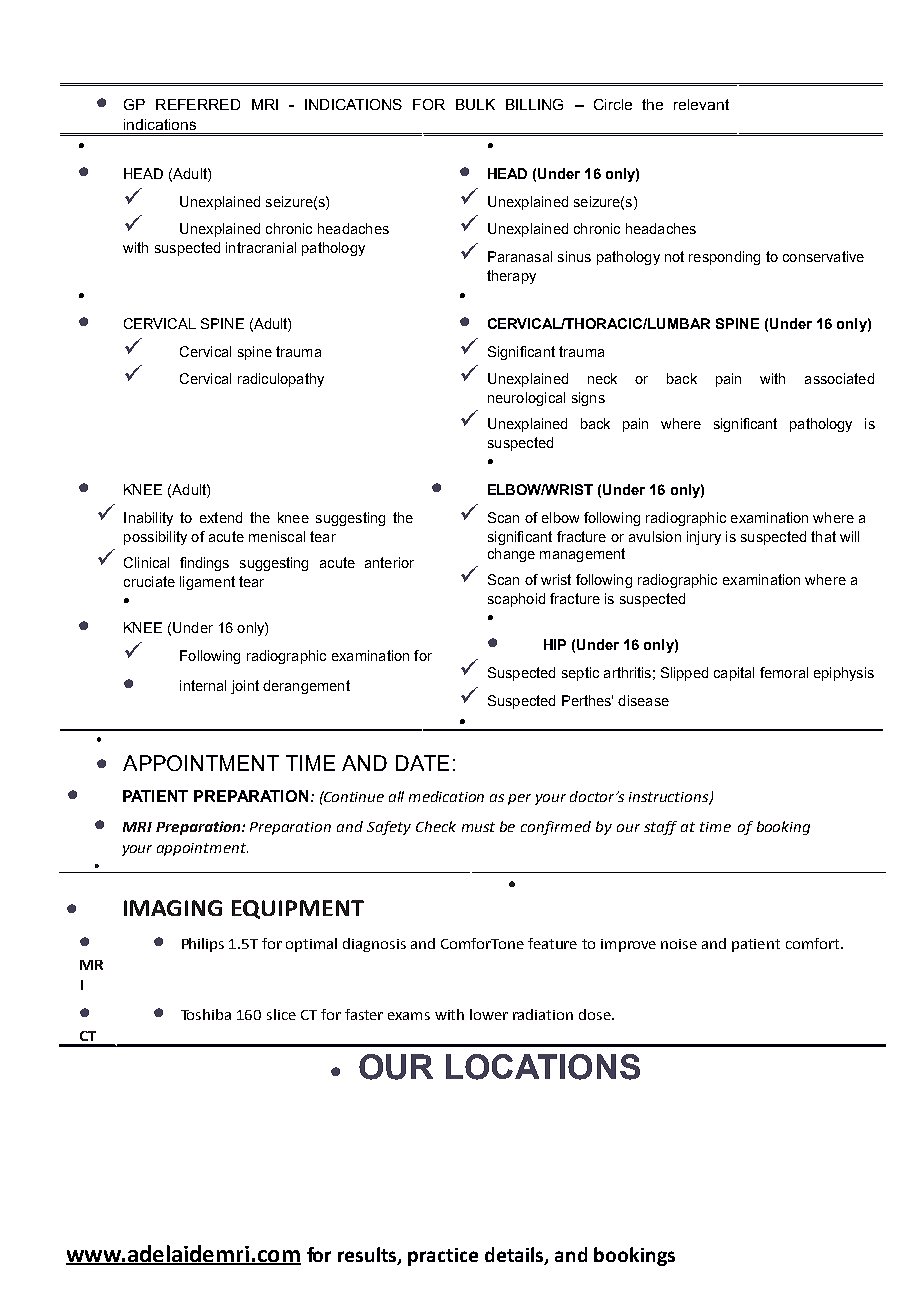 The image size is (924, 1308). What do you see at coordinates (173, 908) in the screenshot?
I see `IMAGING` at bounding box center [173, 908].
